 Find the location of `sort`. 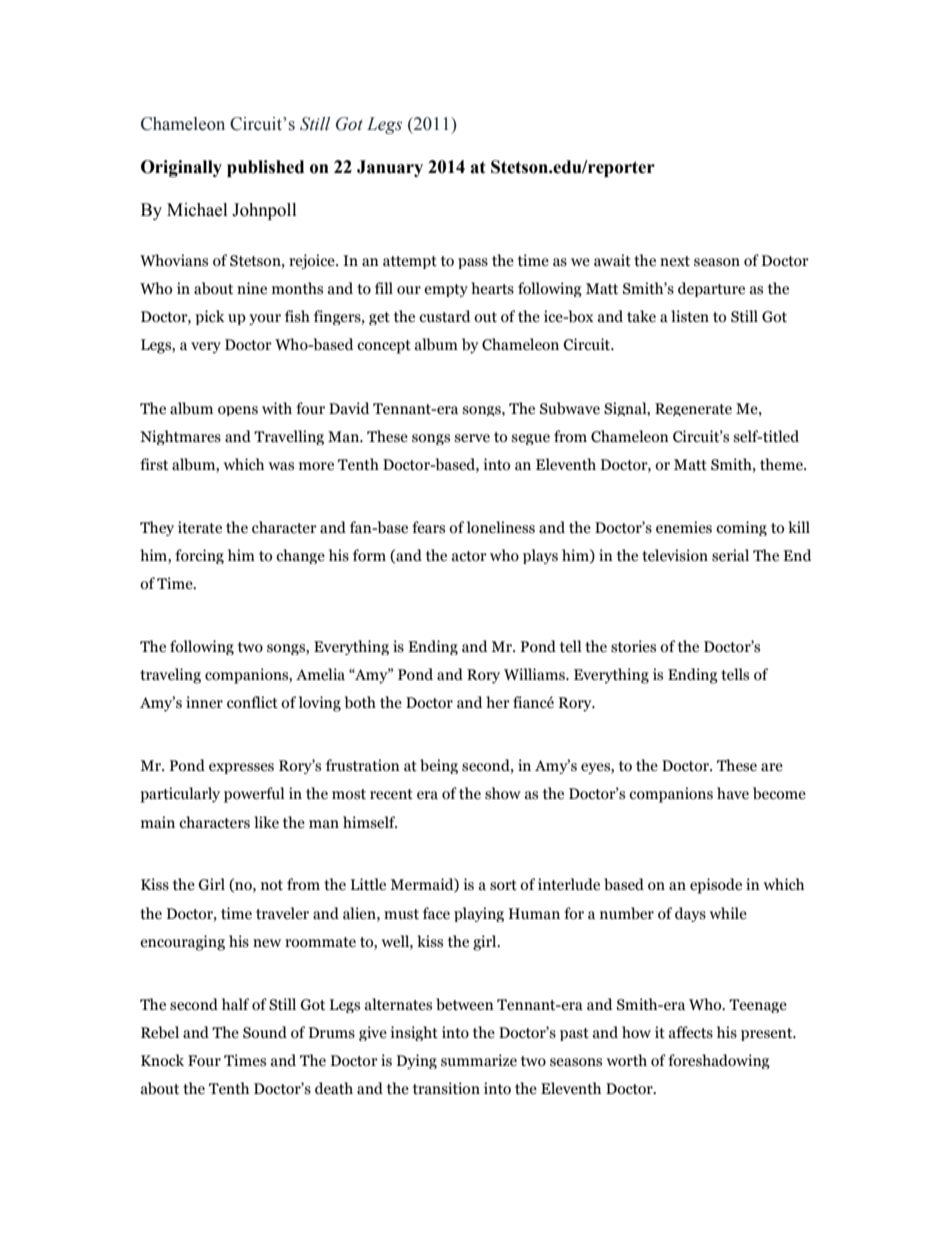

sort is located at coordinates (503, 885).
